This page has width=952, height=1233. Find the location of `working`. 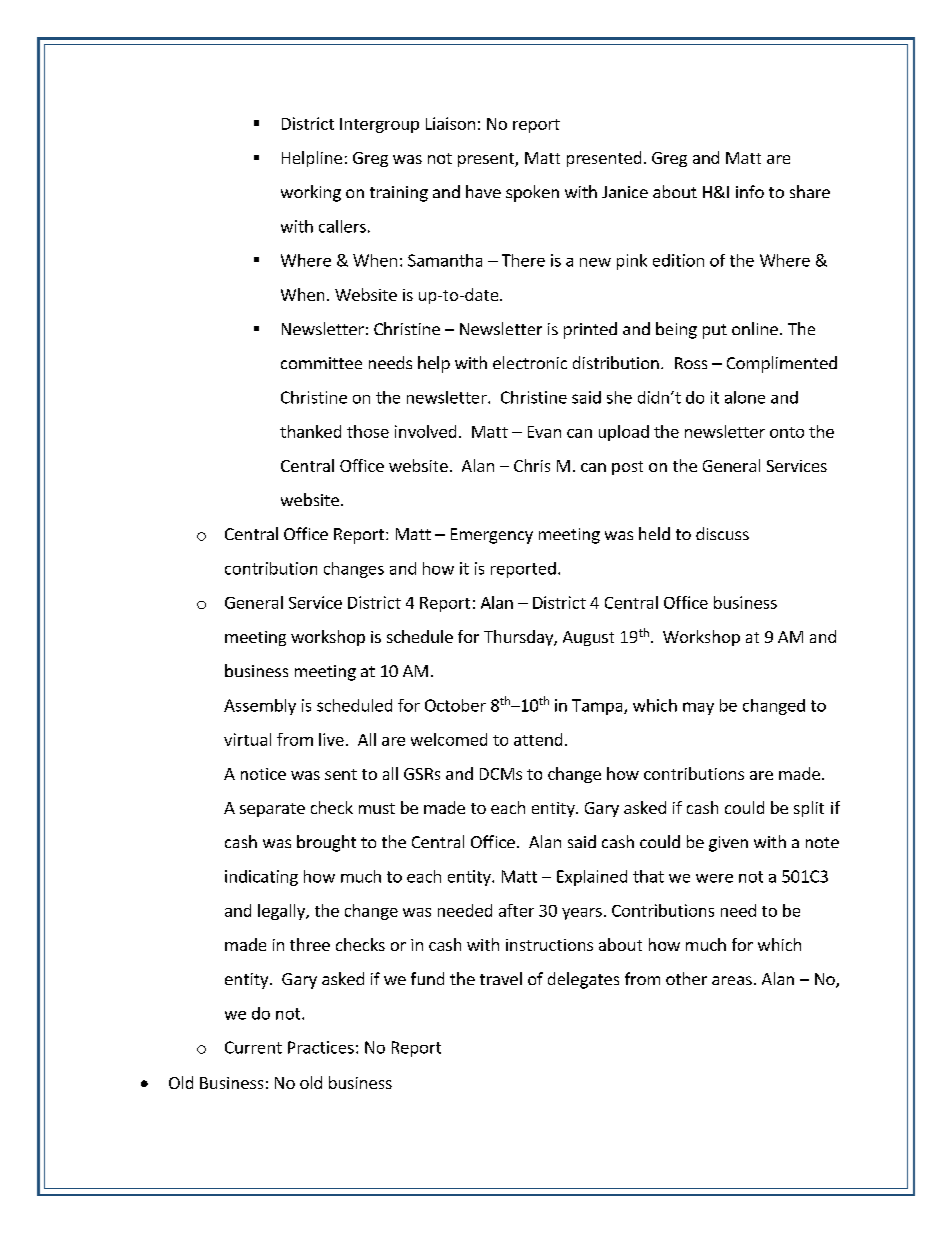

working is located at coordinates (311, 193).
